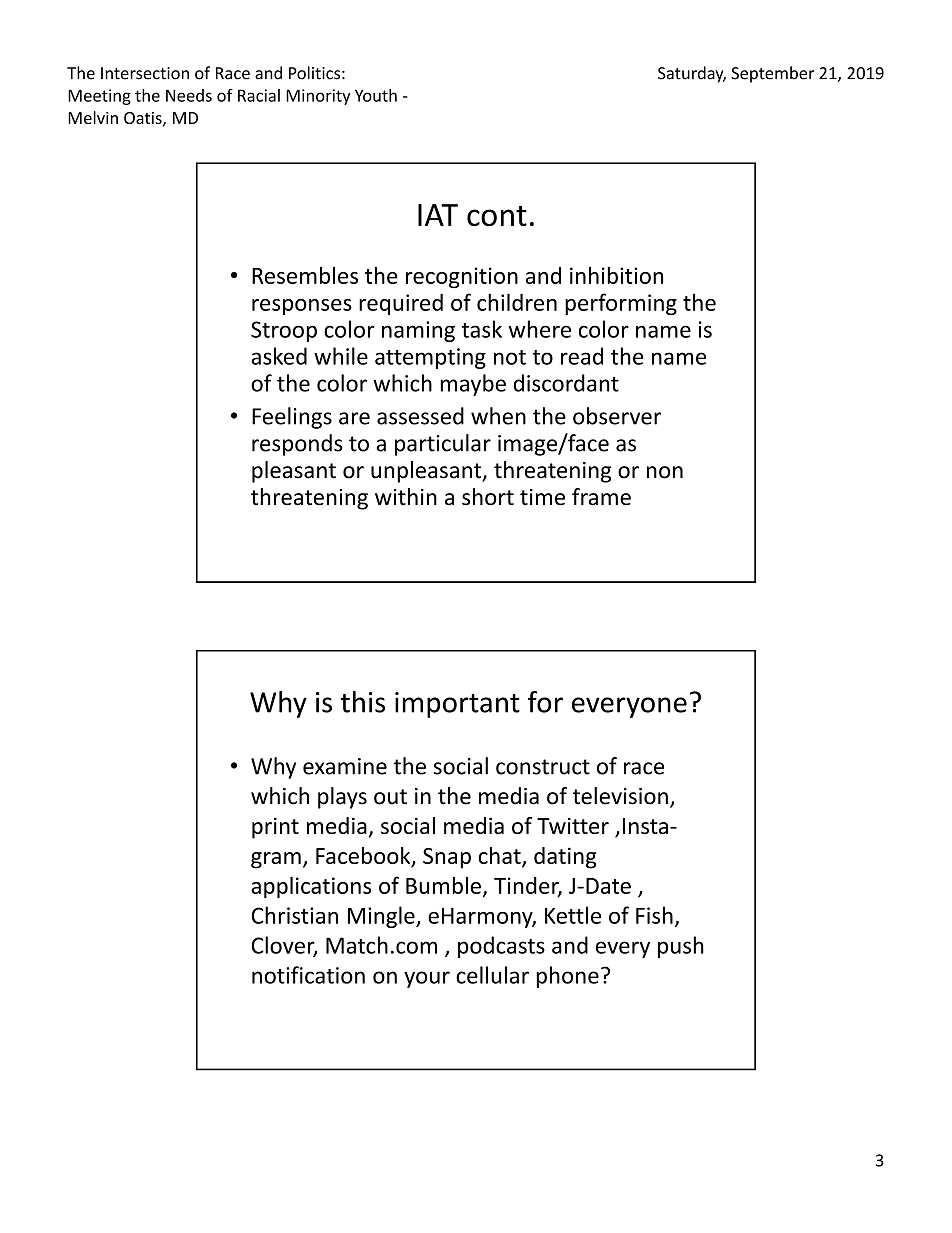 The image size is (952, 1233). Describe the element at coordinates (297, 445) in the page. I see `responds` at that location.
